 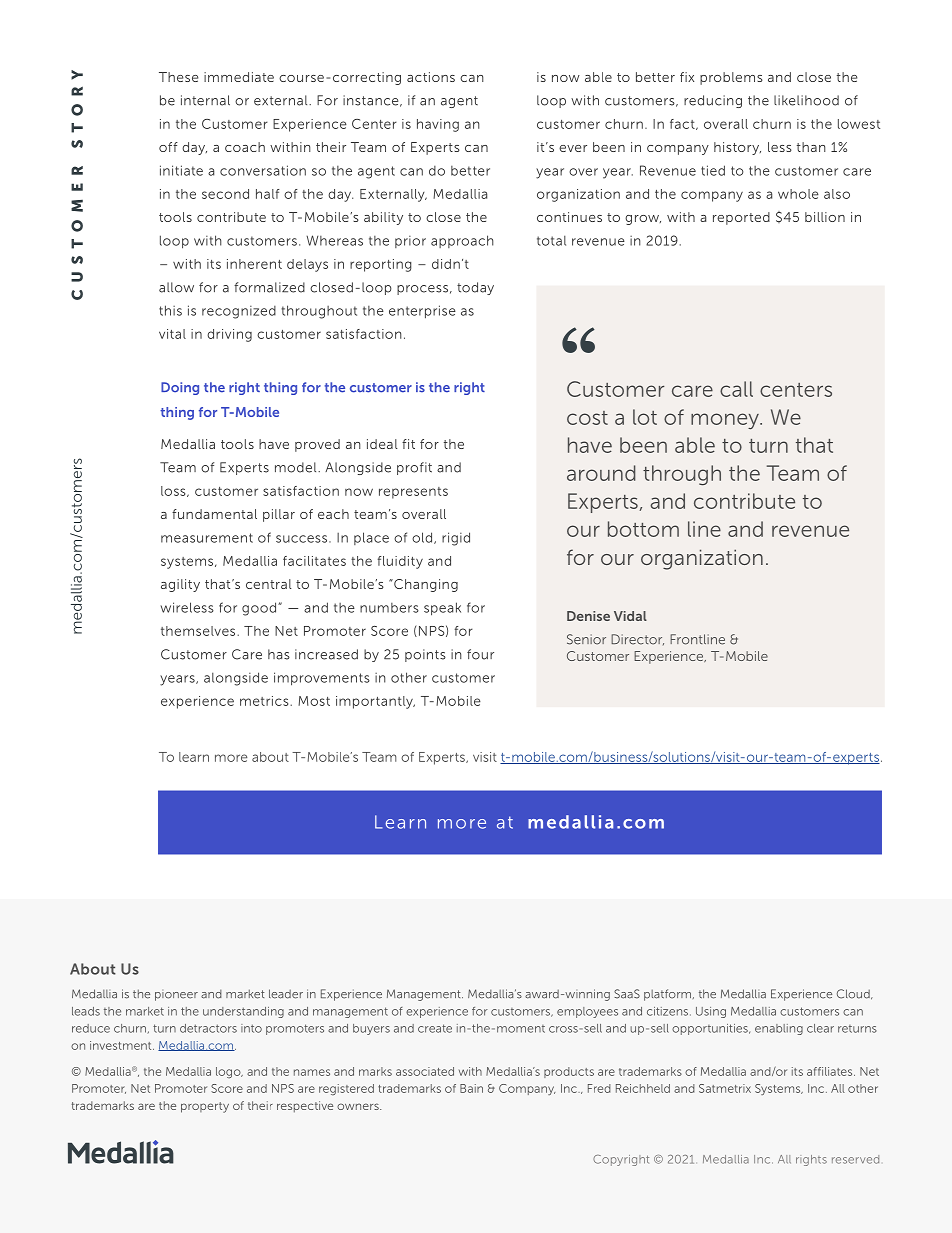 I want to click on money, so click(x=726, y=421).
